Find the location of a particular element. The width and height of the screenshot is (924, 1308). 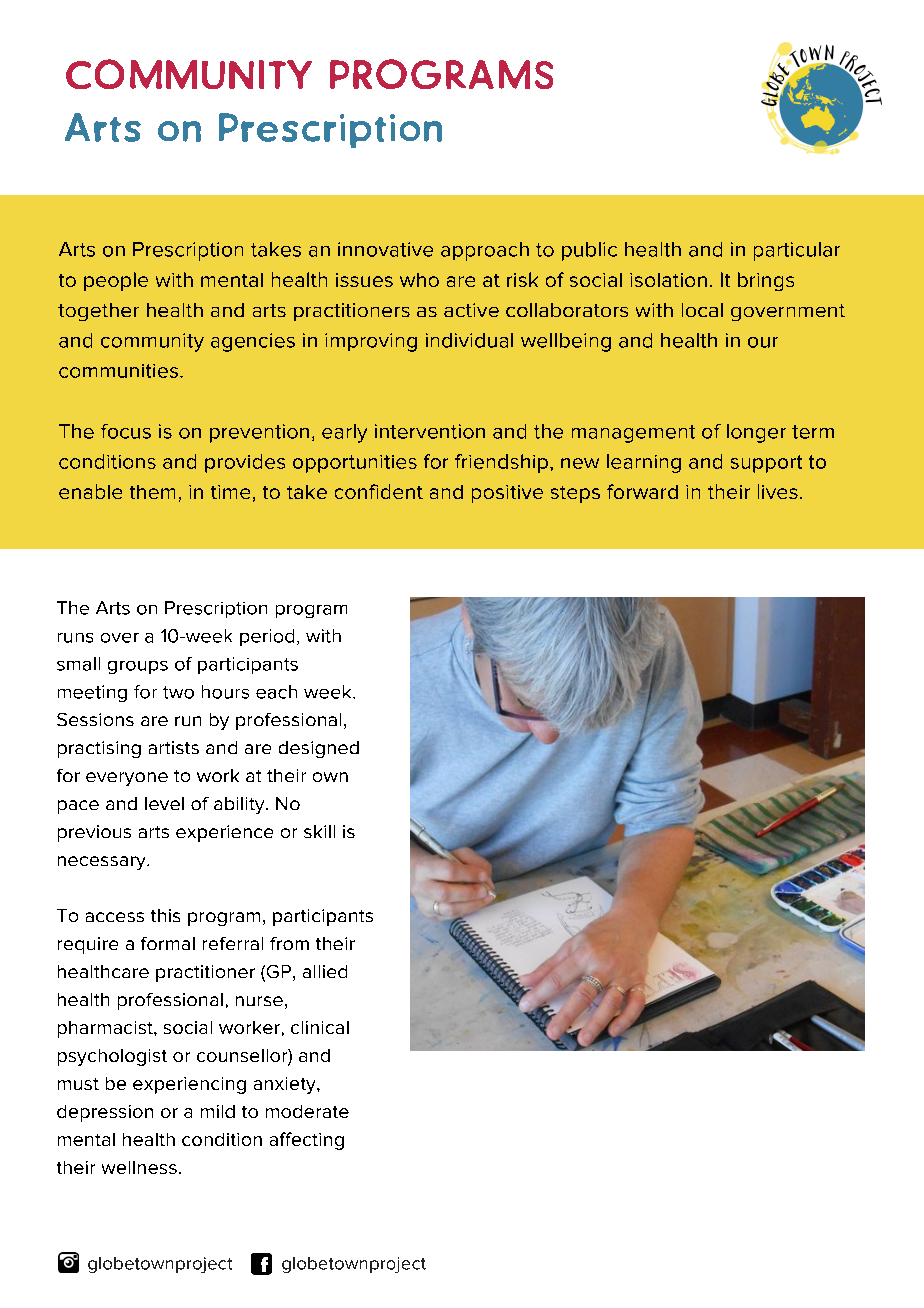

lives is located at coordinates (778, 491).
